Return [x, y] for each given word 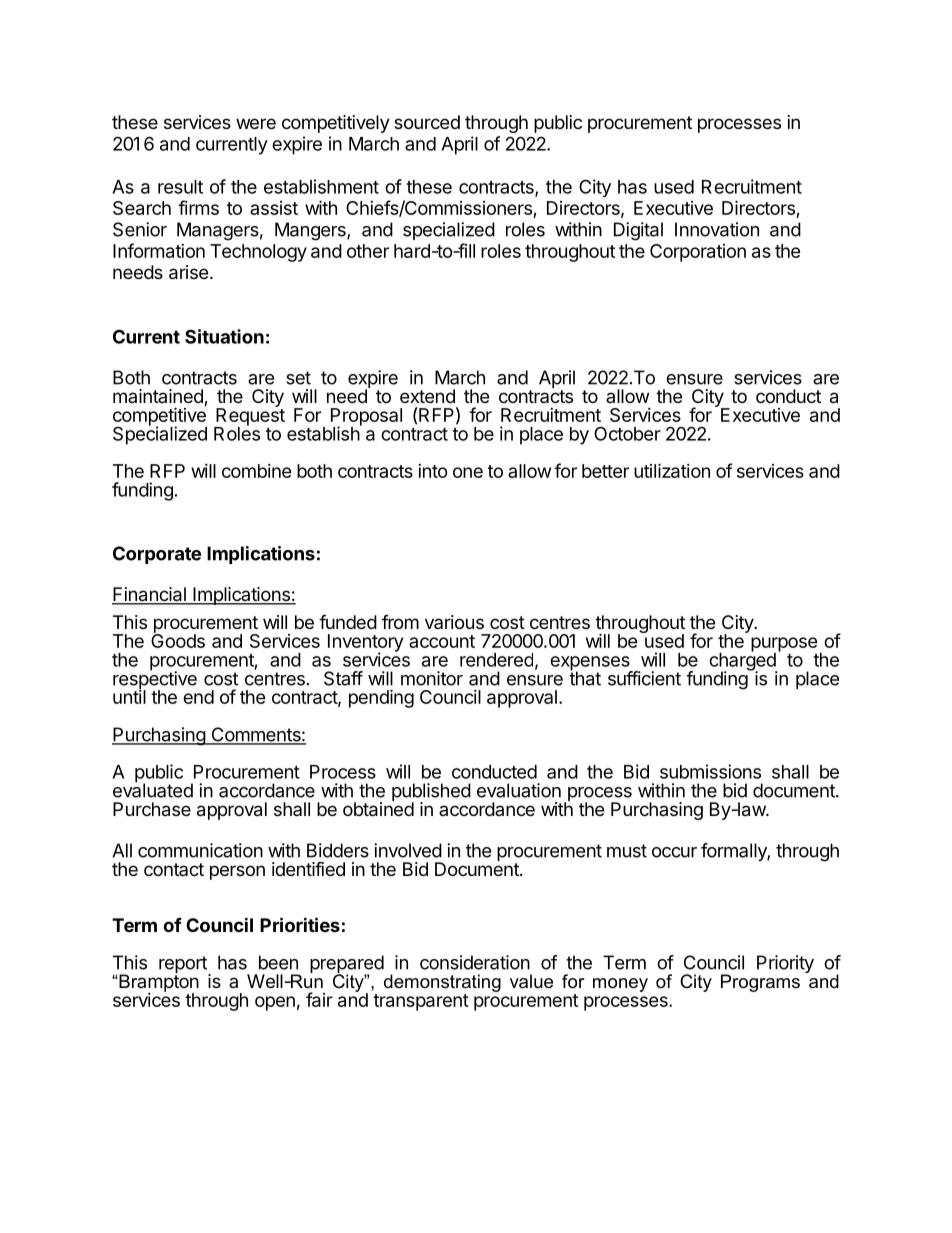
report [184, 966]
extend [427, 396]
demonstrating [442, 983]
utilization [672, 470]
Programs [760, 983]
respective [155, 680]
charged [743, 662]
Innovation [717, 229]
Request [249, 417]
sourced [427, 122]
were [256, 123]
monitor [432, 678]
